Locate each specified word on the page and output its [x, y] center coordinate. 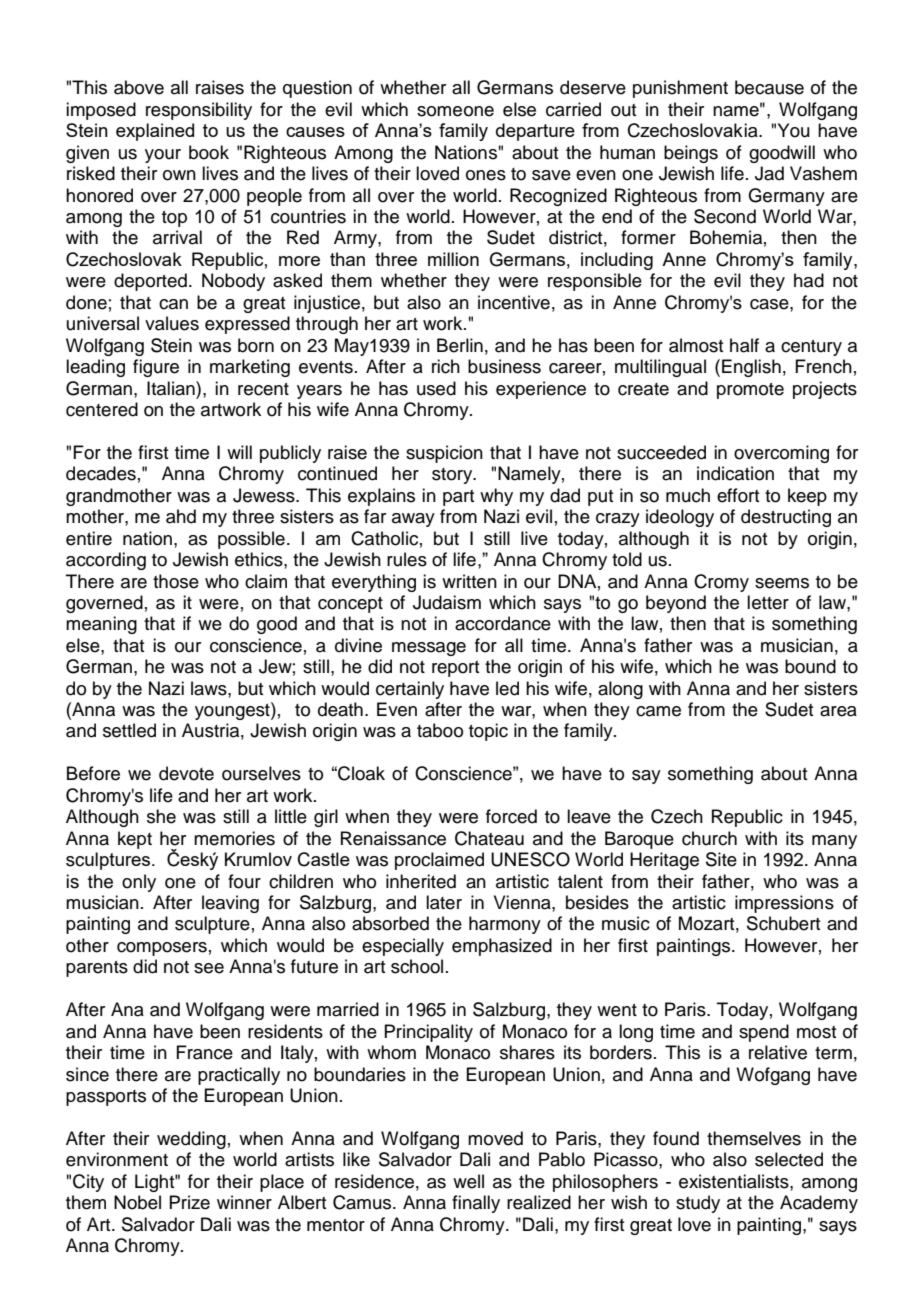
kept [135, 840]
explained [155, 132]
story [453, 476]
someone [455, 111]
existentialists [735, 1181]
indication [735, 473]
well [468, 1181]
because [769, 87]
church [709, 838]
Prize [189, 1202]
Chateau [489, 838]
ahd [181, 516]
